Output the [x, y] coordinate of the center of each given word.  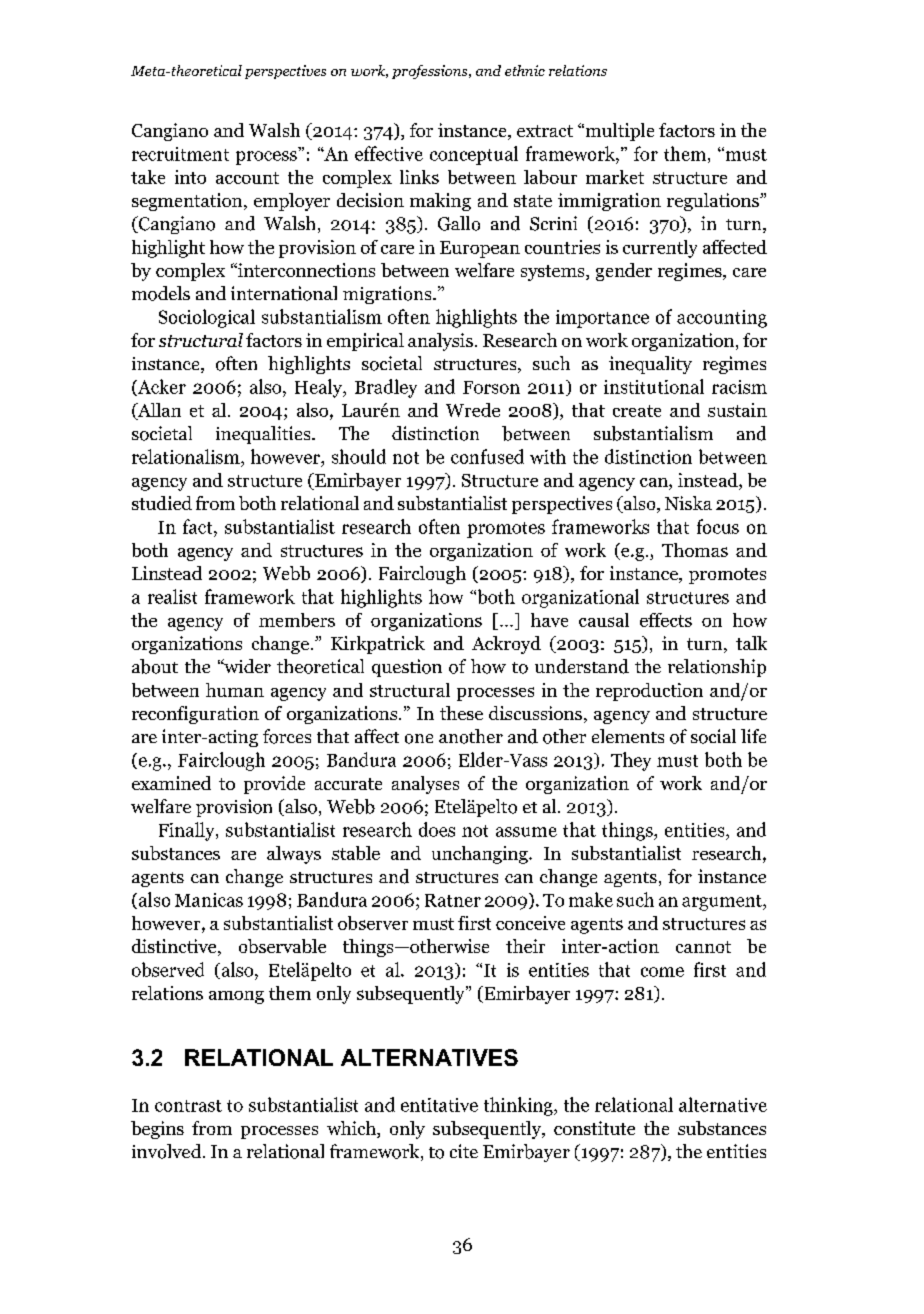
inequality [650, 365]
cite [464, 1151]
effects [666, 620]
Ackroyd [506, 645]
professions [431, 72]
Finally [188, 831]
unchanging [481, 855]
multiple [618, 132]
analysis [440, 342]
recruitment [180, 154]
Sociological [207, 318]
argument [723, 903]
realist [172, 596]
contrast [188, 1106]
